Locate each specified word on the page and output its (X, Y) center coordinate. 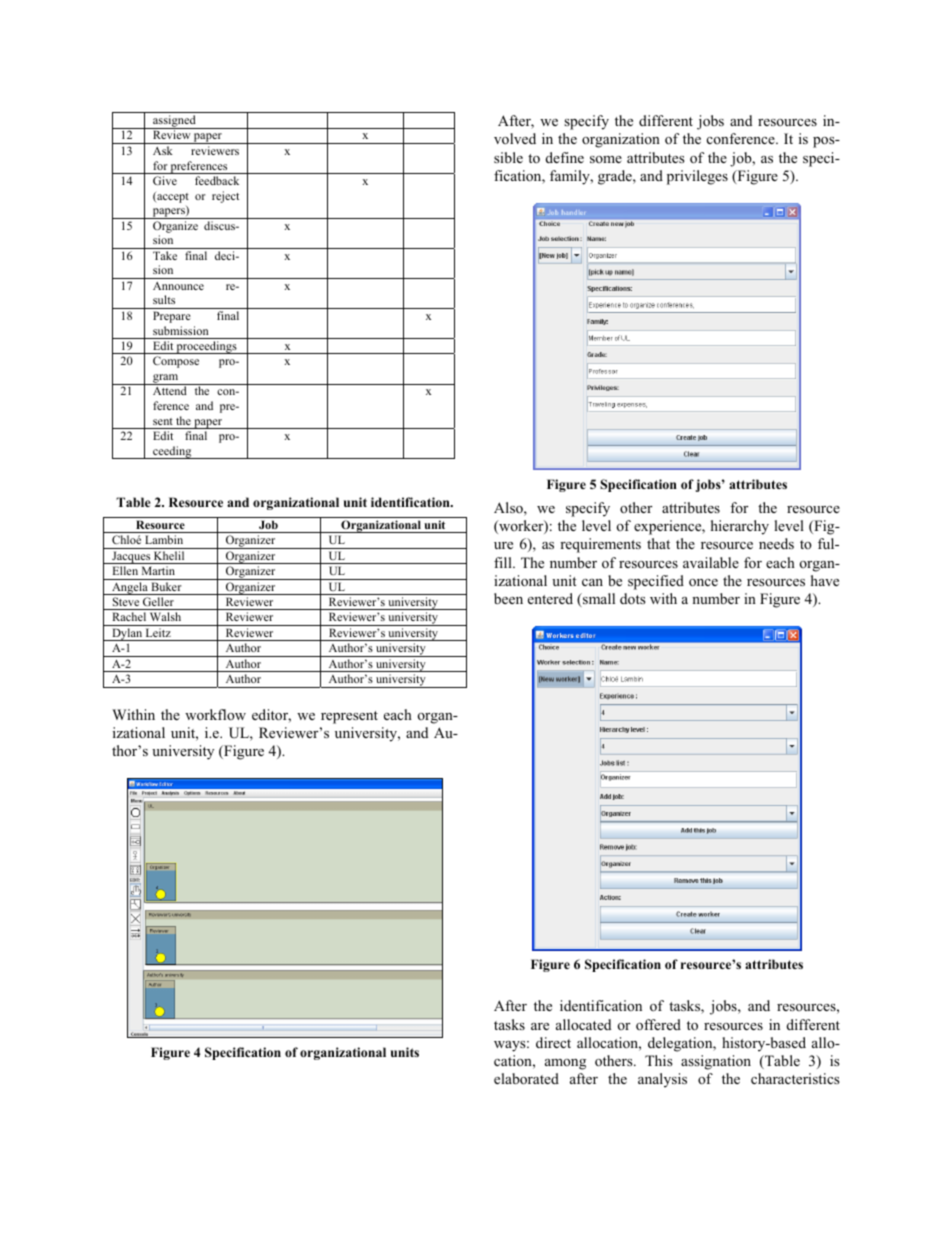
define (565, 157)
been (508, 598)
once (703, 582)
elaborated (526, 1078)
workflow (215, 714)
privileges (697, 177)
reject (225, 197)
